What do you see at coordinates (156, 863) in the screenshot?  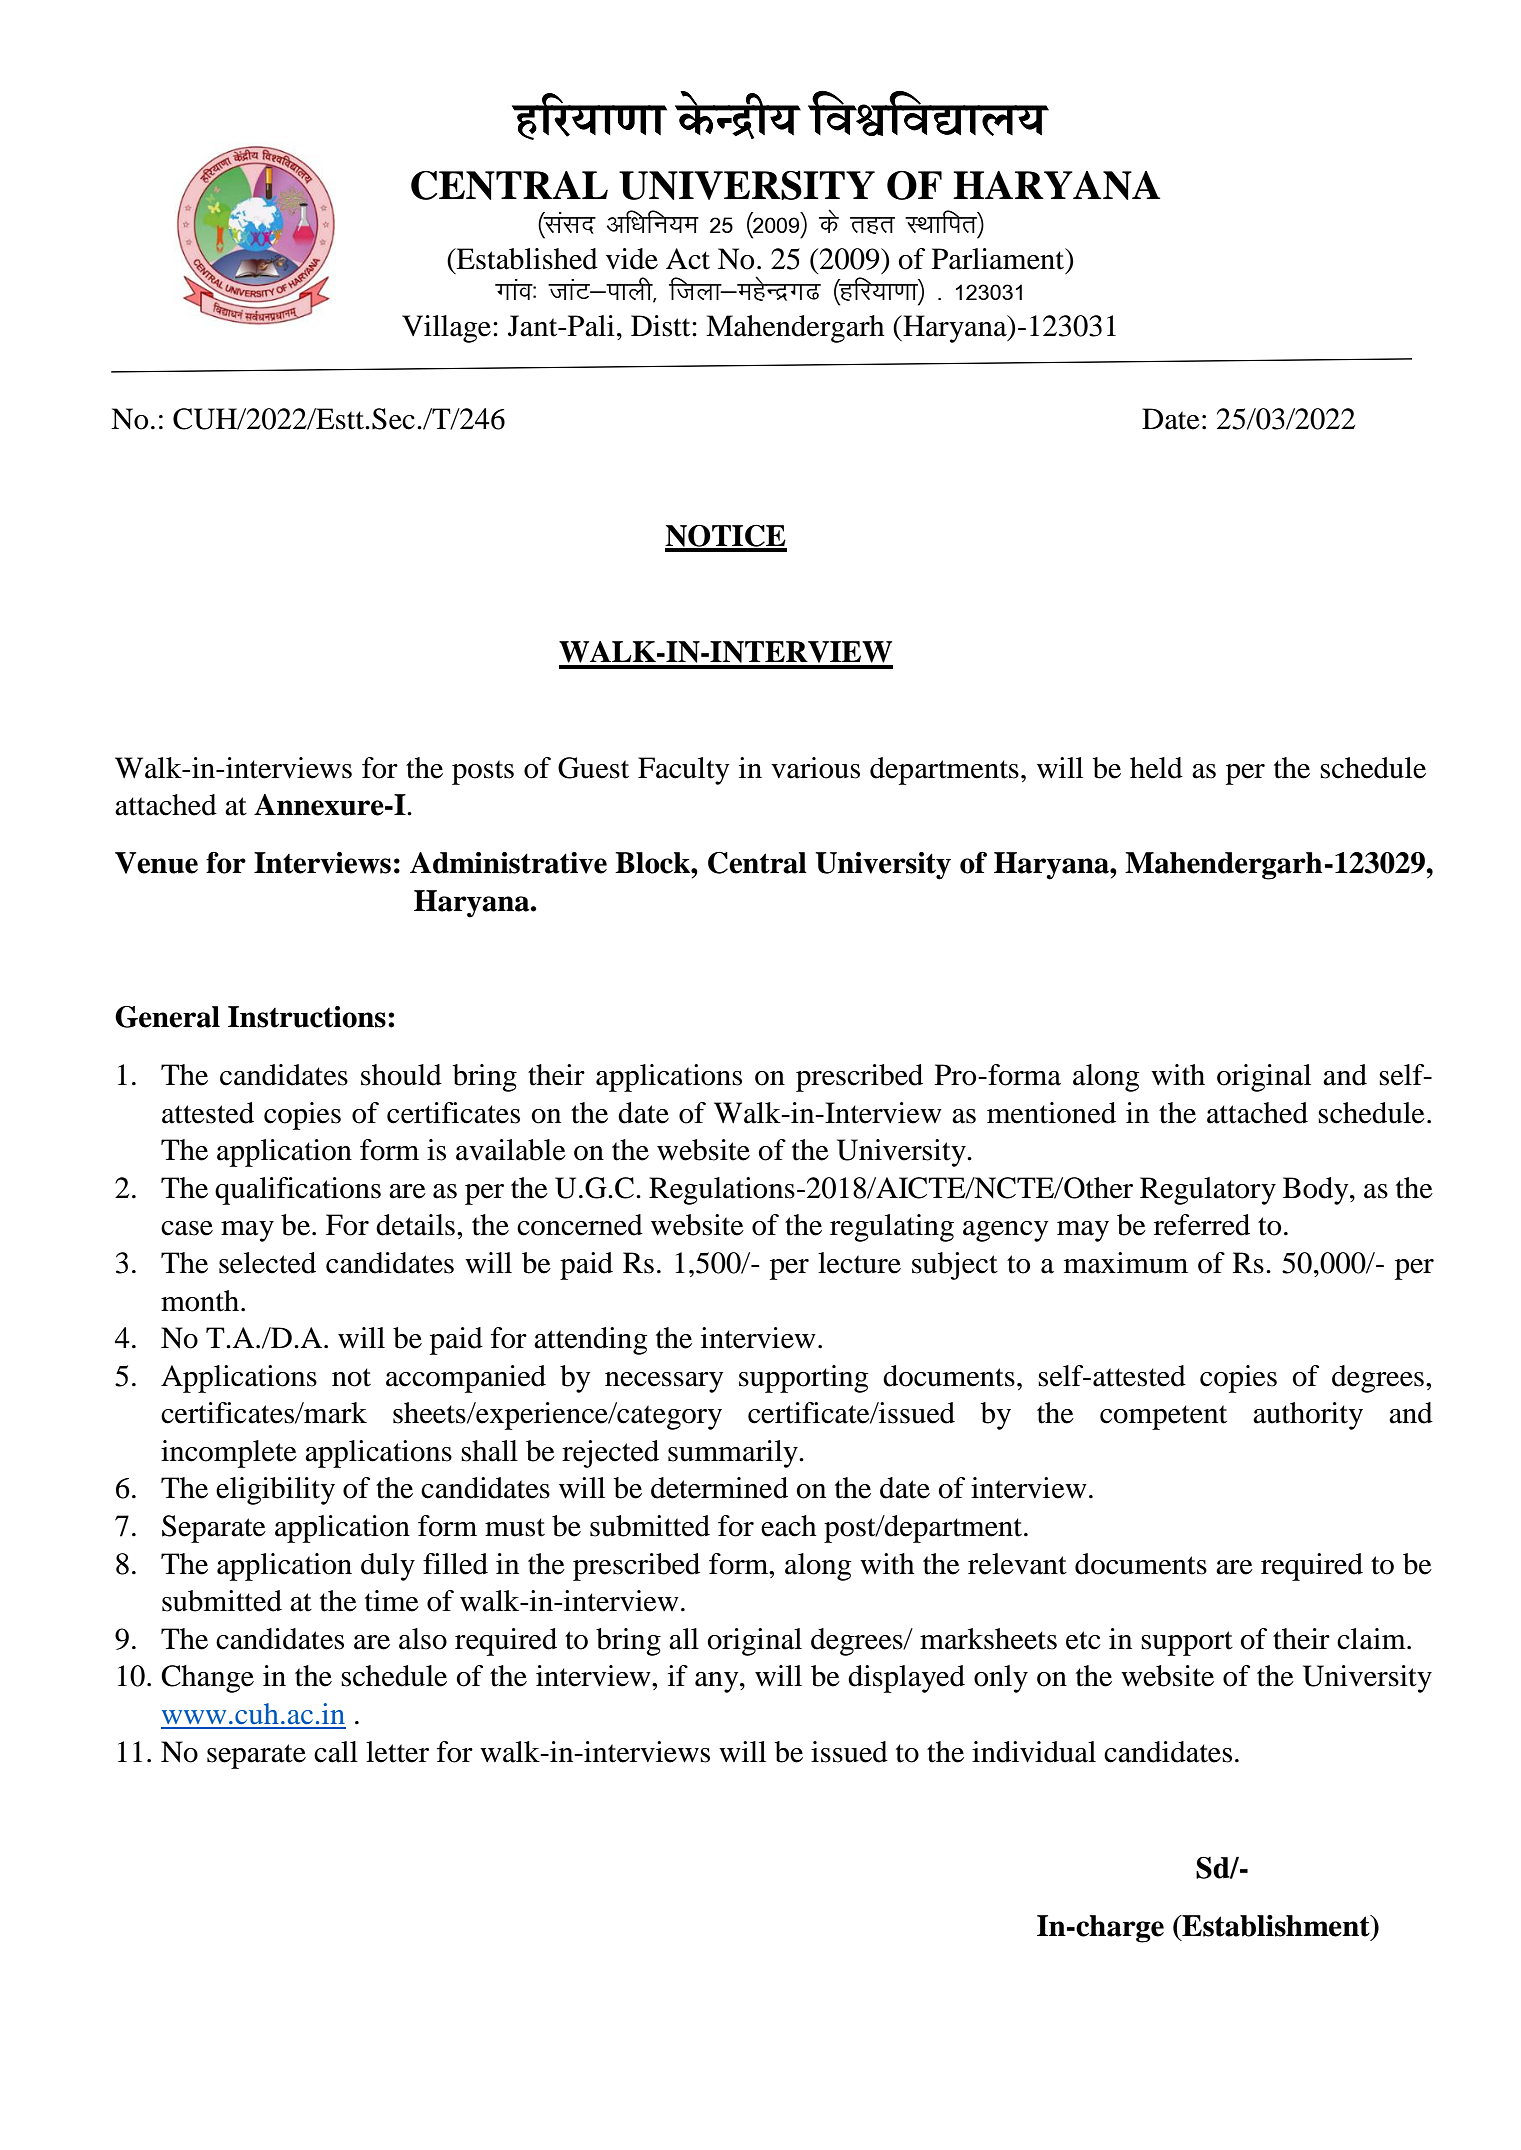 I see `Venue` at bounding box center [156, 863].
